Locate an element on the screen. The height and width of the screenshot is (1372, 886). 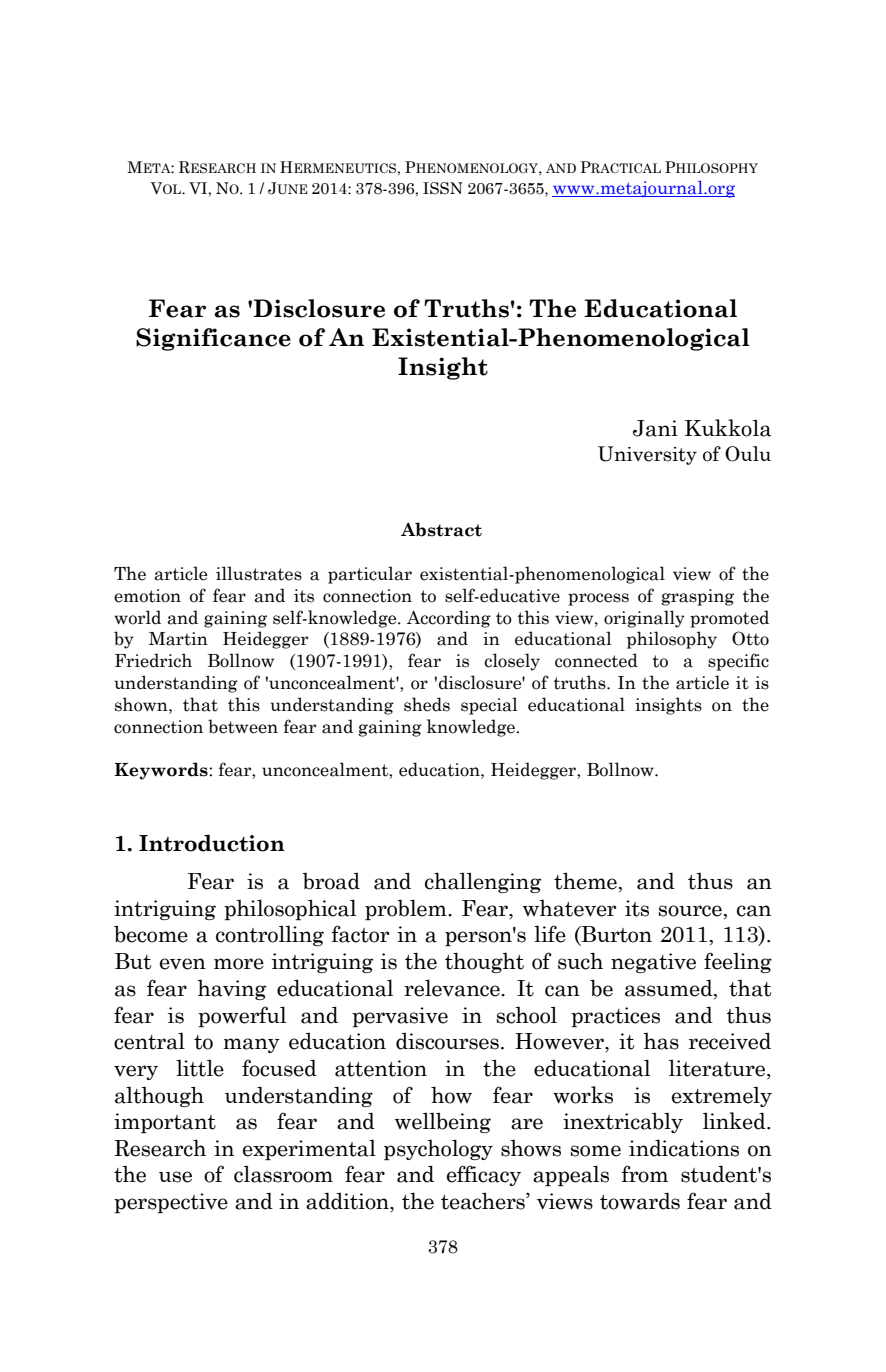
Abstract is located at coordinates (441, 529).
